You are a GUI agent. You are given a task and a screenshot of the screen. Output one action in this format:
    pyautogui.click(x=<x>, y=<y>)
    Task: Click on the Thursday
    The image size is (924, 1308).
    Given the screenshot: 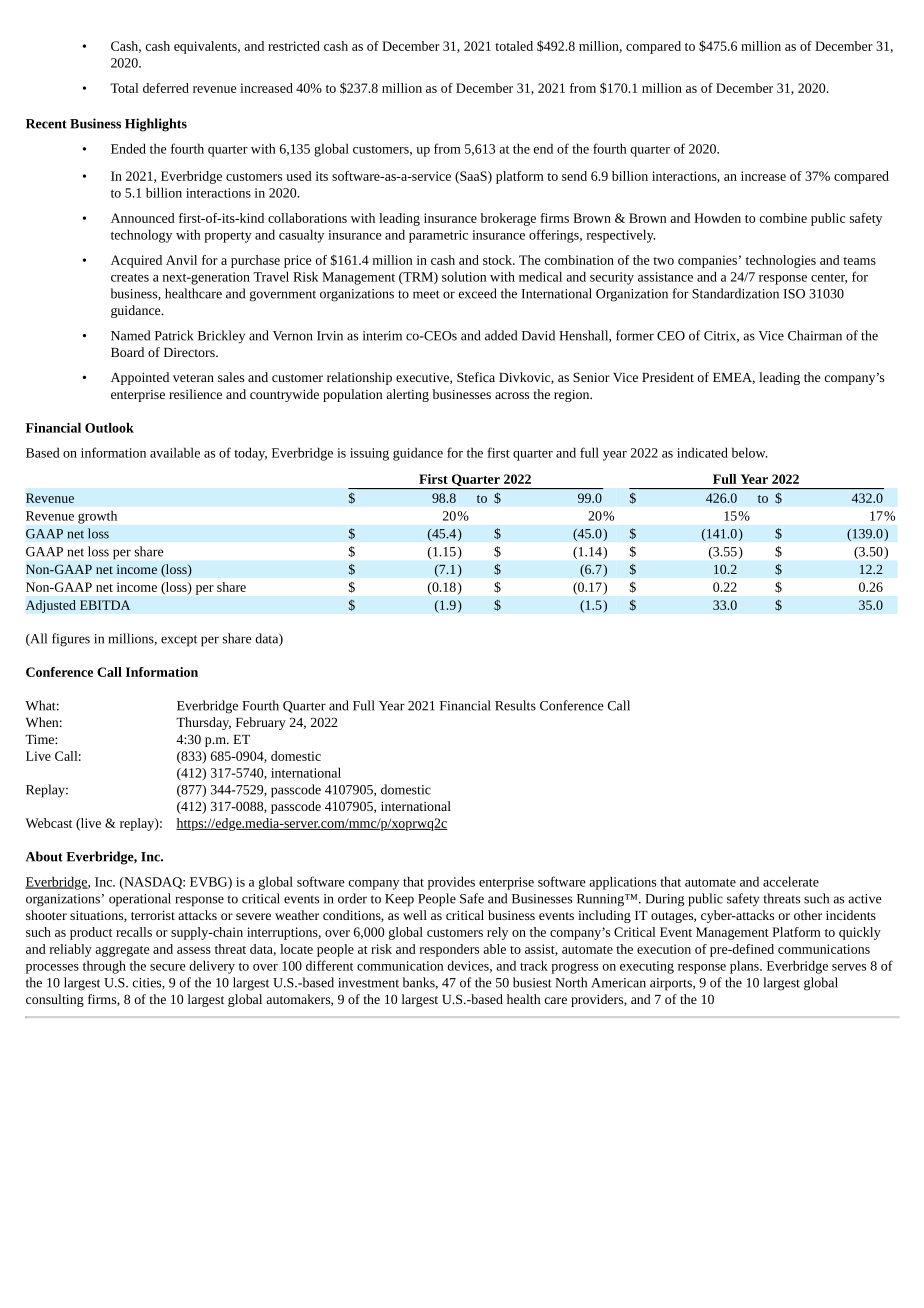 What is the action you would take?
    pyautogui.click(x=203, y=723)
